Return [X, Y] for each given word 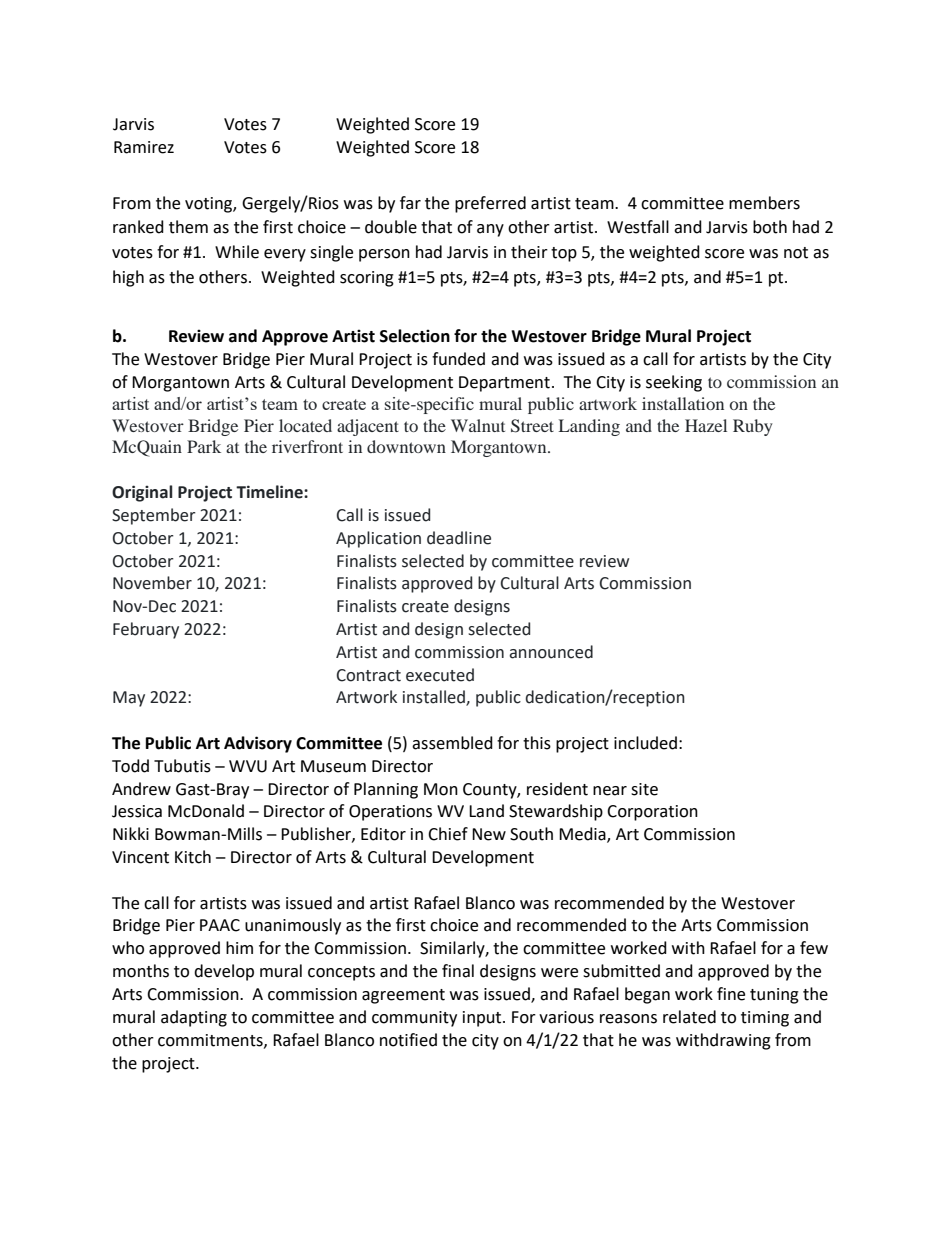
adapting [194, 1018]
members [764, 203]
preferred [490, 204]
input [483, 1019]
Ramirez [144, 147]
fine [731, 994]
